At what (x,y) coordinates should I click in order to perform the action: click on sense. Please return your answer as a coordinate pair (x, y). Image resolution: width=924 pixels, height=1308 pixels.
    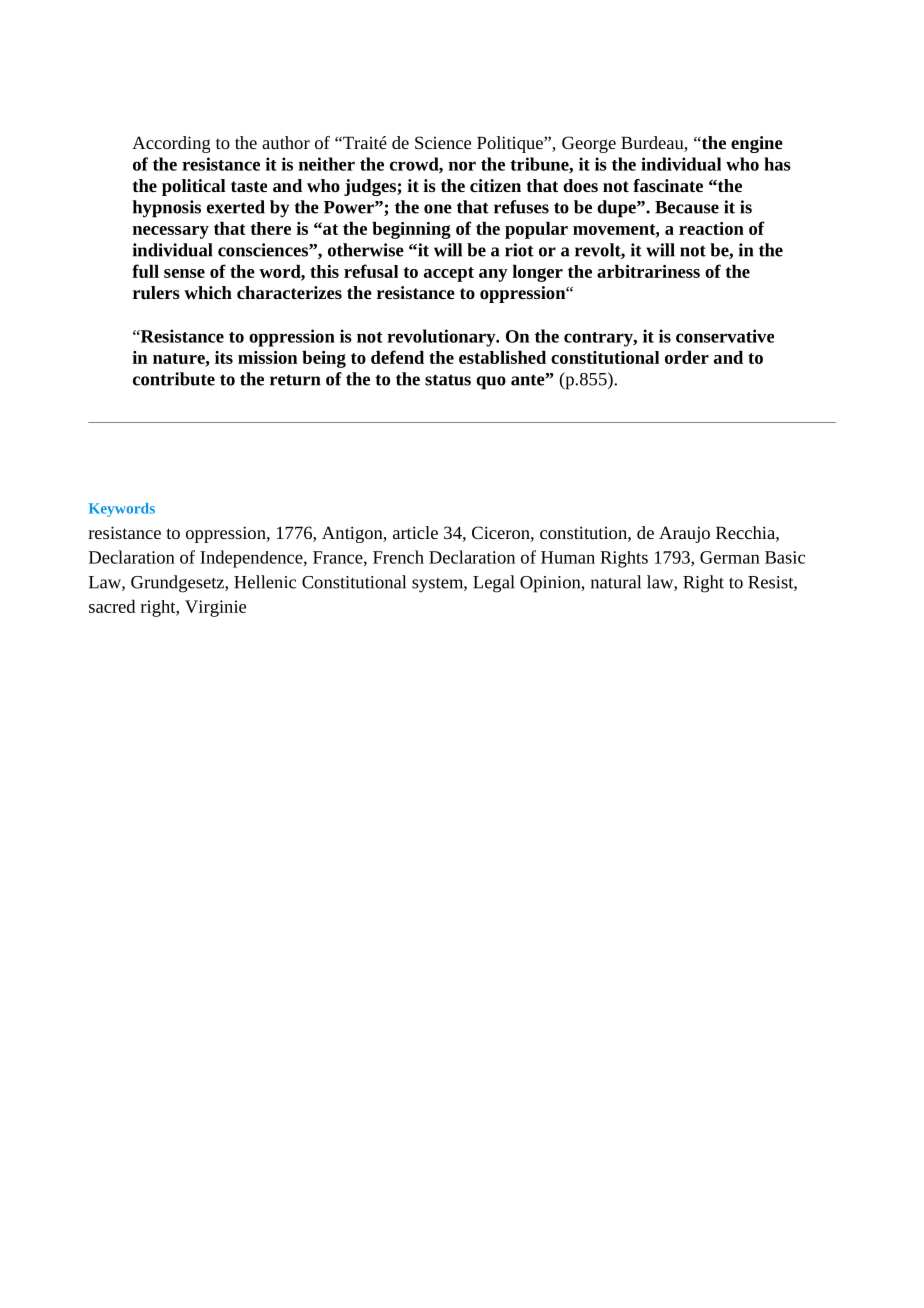
    Looking at the image, I should click on (184, 273).
